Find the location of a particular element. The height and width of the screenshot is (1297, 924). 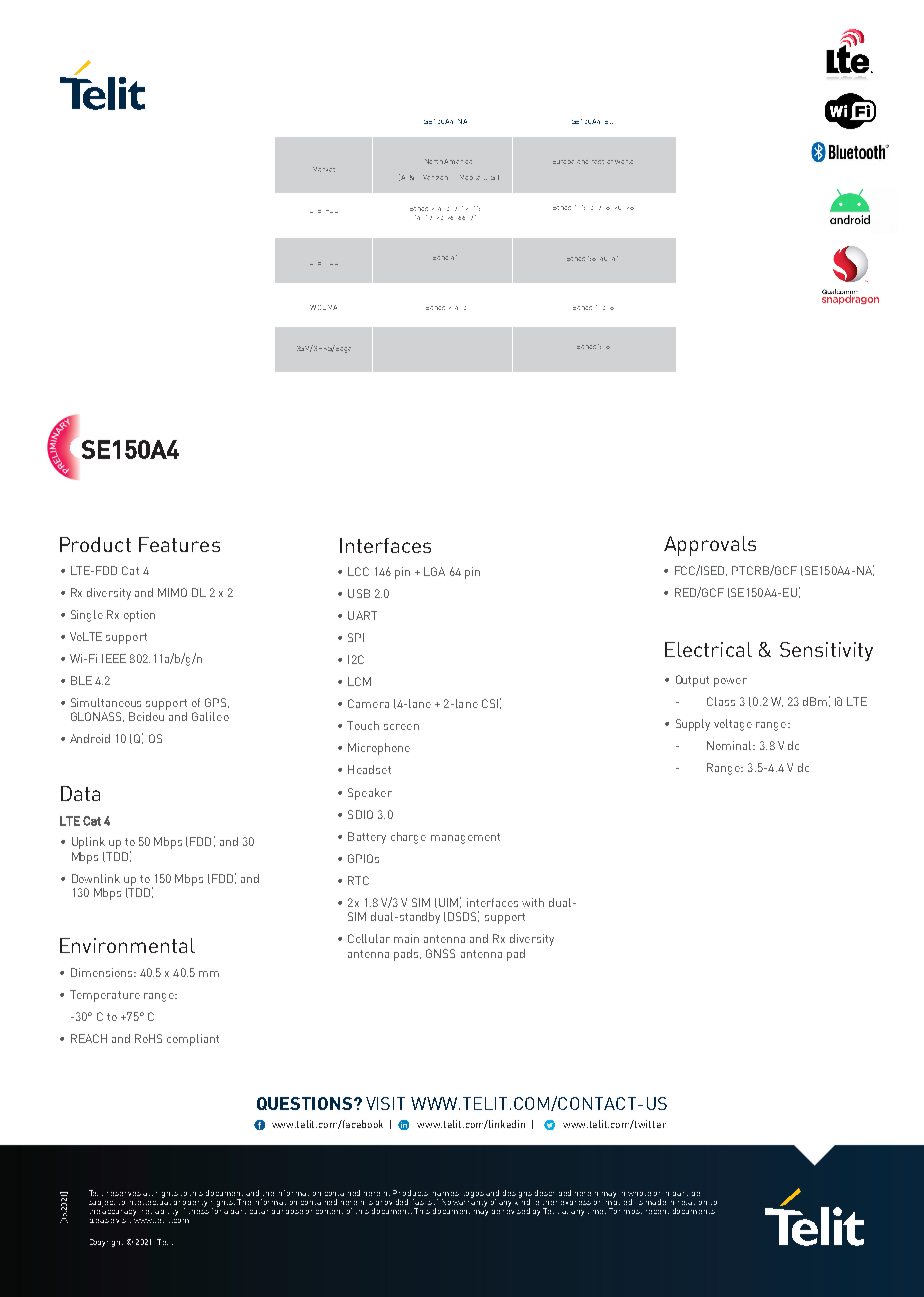

Class is located at coordinates (721, 701).
